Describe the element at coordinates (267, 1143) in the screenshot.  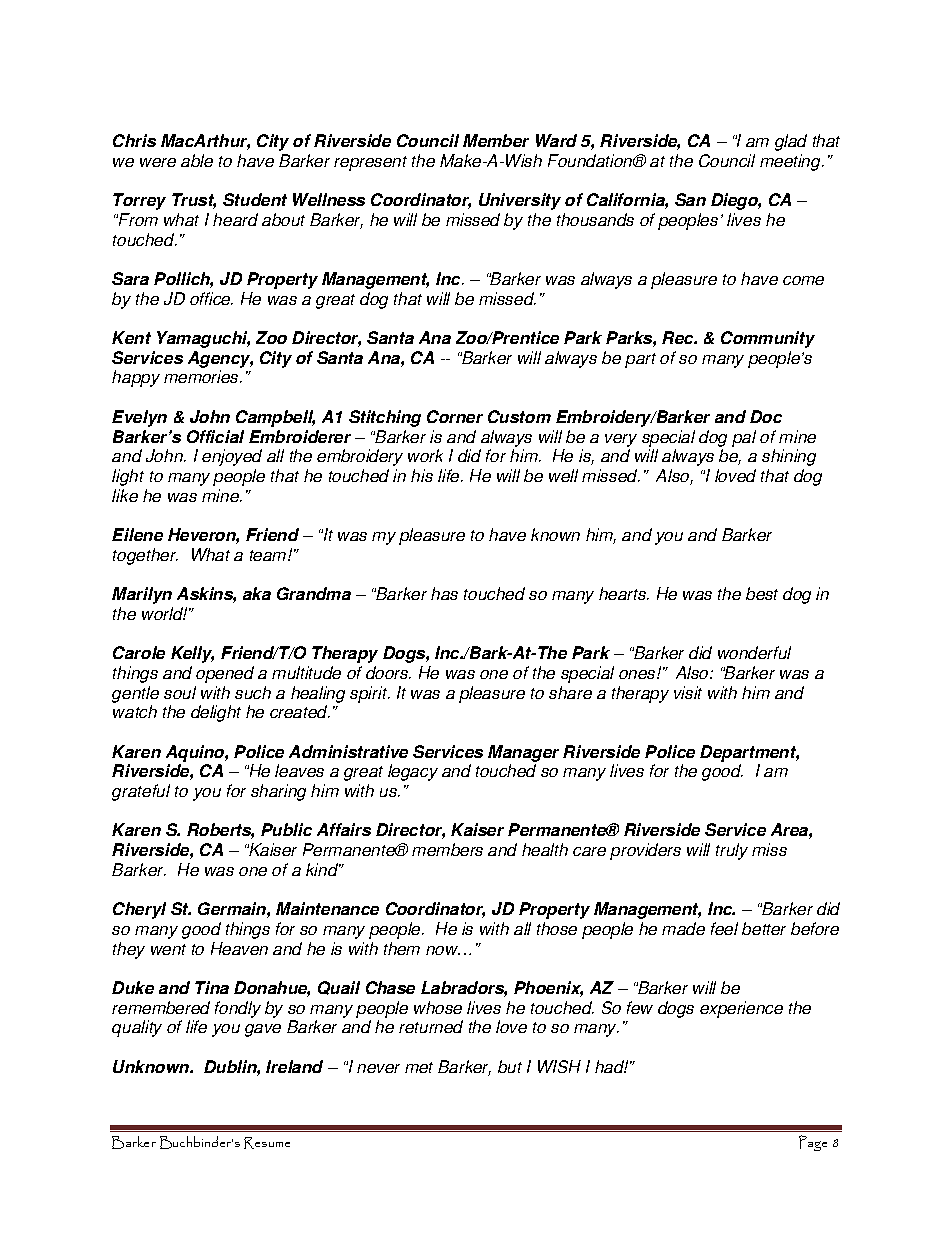
I see `Resume` at that location.
